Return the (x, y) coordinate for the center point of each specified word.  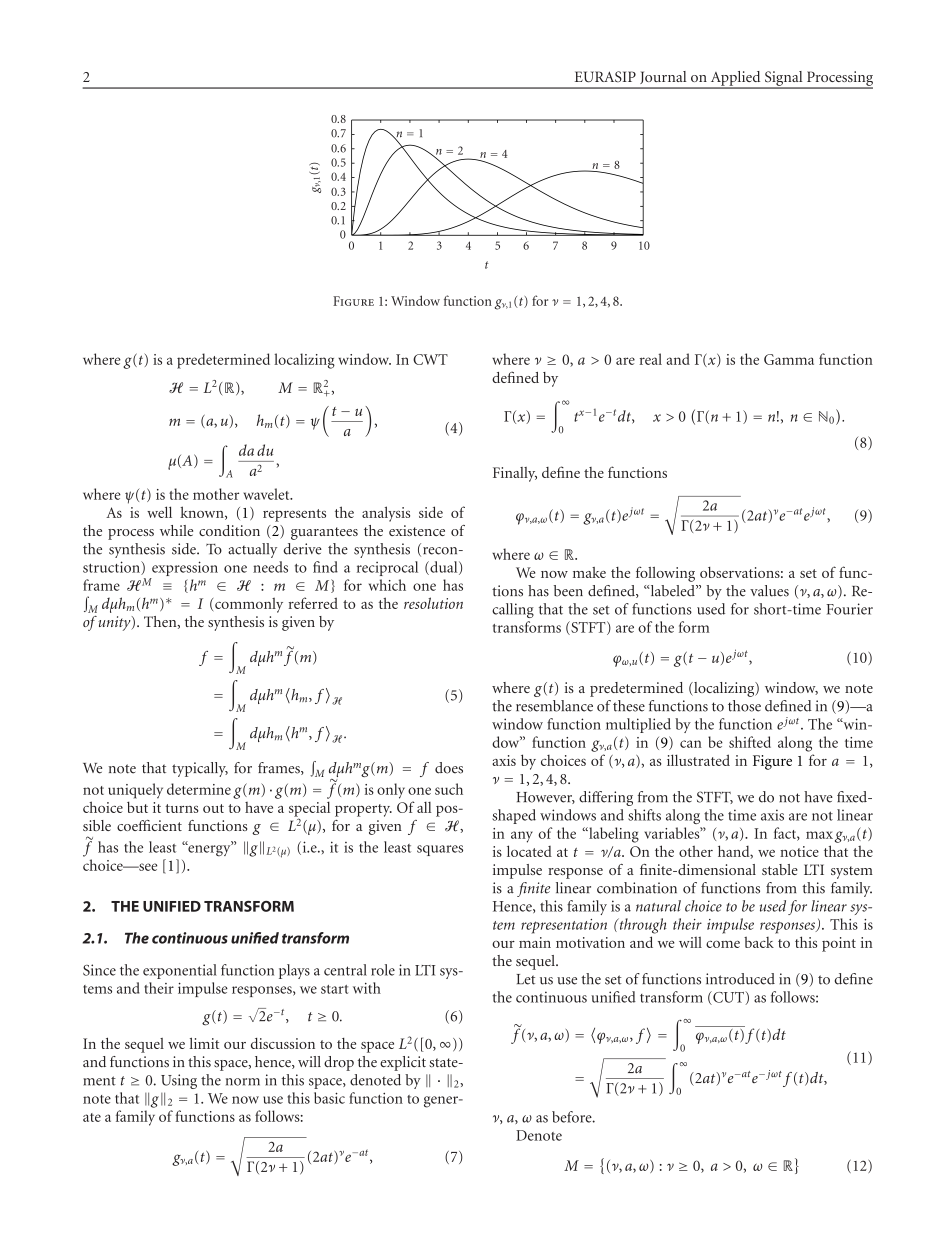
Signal (783, 79)
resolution (433, 603)
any (522, 837)
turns (182, 808)
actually (252, 550)
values (769, 591)
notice (799, 851)
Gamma (789, 359)
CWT (430, 359)
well (159, 512)
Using (179, 1081)
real (651, 359)
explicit (403, 1063)
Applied (735, 79)
